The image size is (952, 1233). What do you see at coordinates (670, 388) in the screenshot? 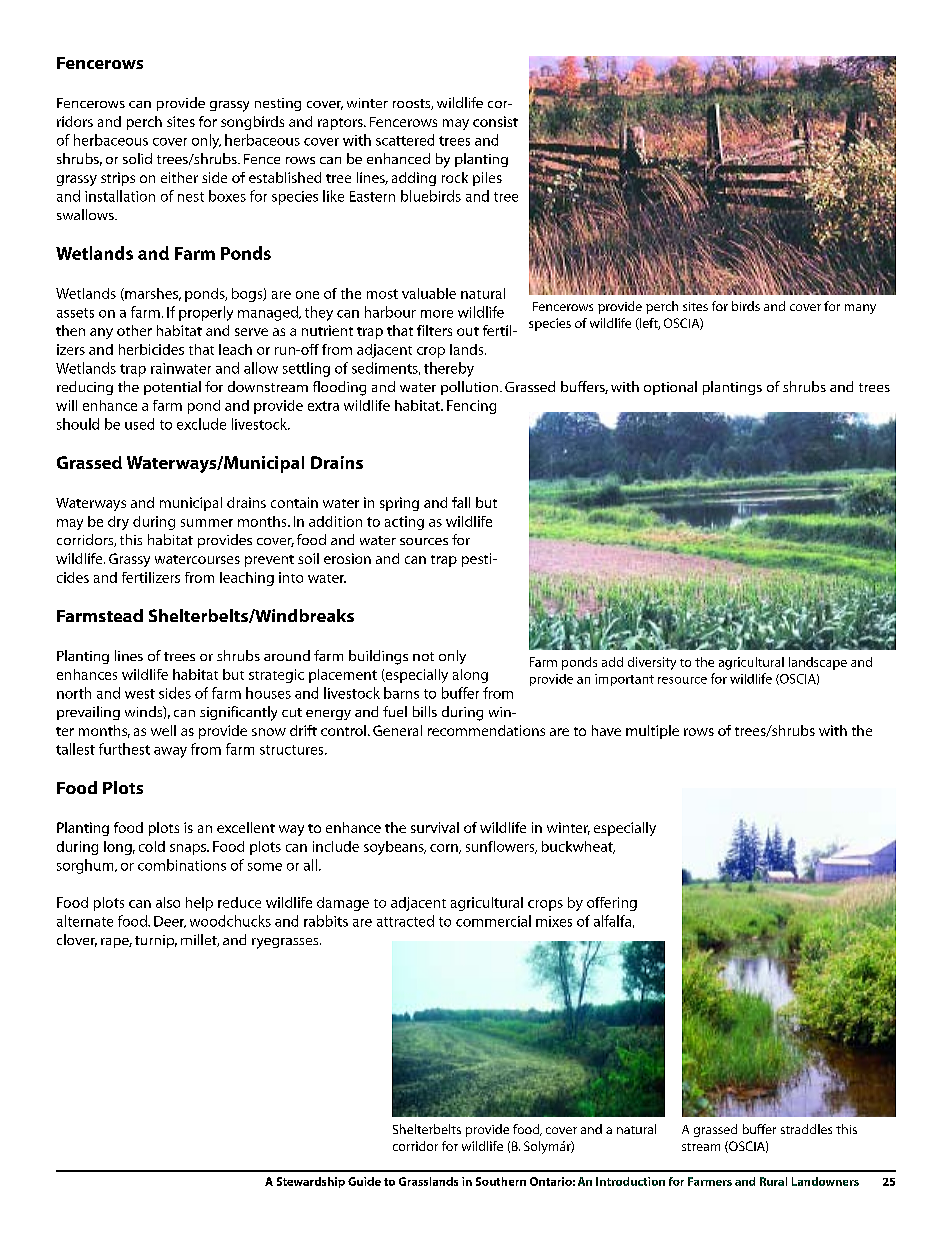
I see `optional` at bounding box center [670, 388].
